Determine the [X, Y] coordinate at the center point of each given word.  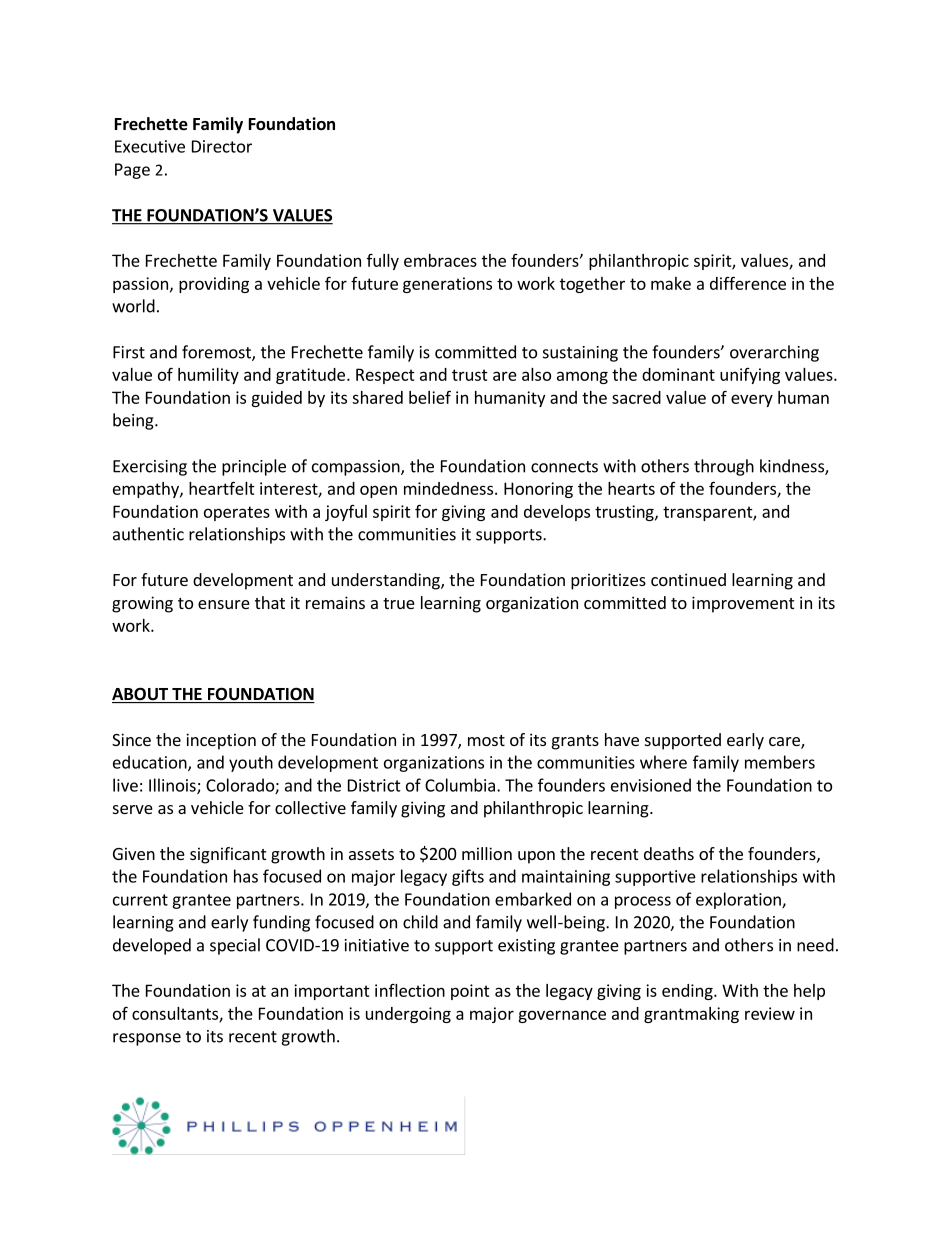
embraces [440, 260]
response [147, 1039]
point [470, 992]
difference [748, 283]
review [770, 1013]
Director [222, 146]
